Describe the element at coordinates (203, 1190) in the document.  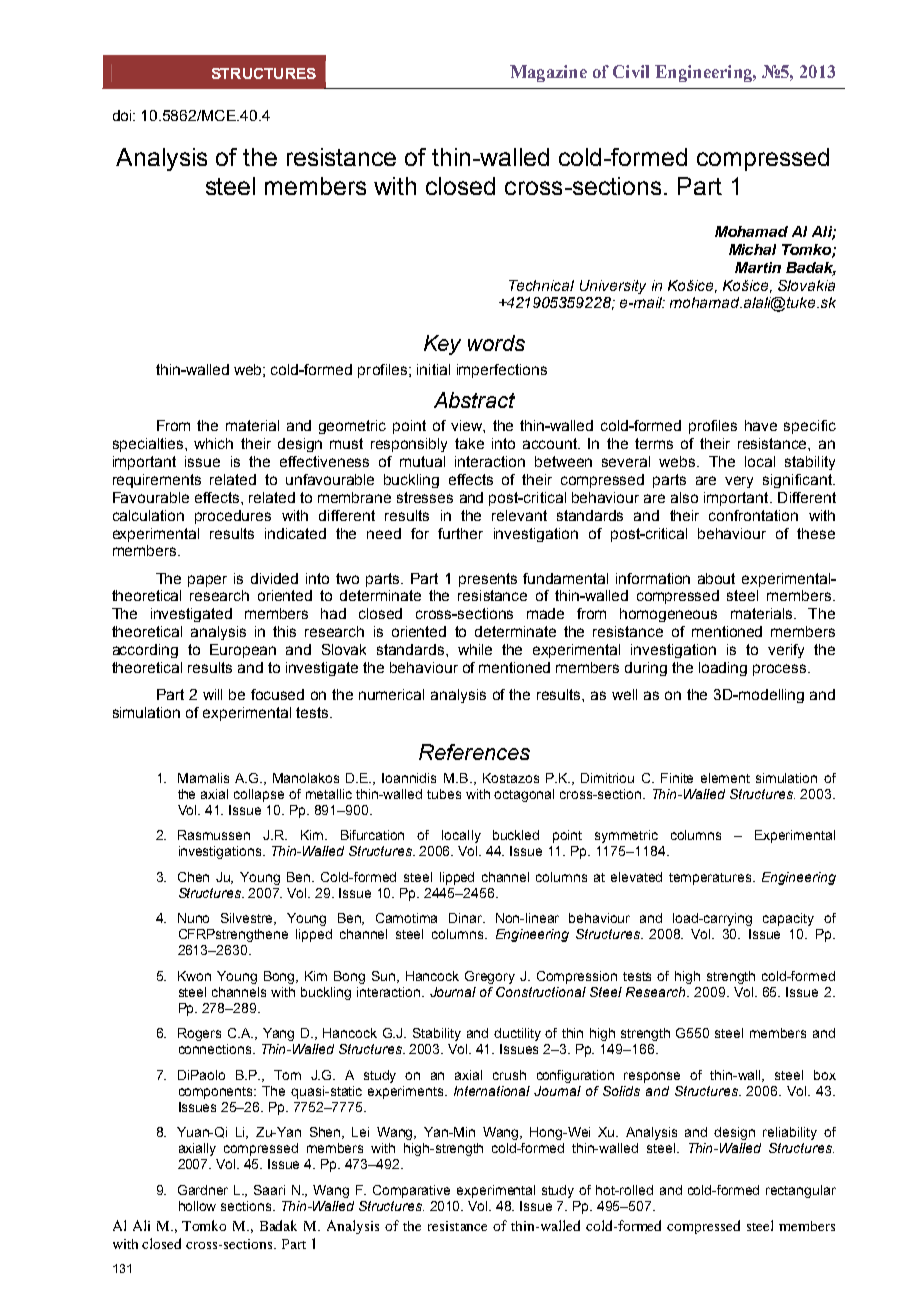
I see `Gardner` at that location.
